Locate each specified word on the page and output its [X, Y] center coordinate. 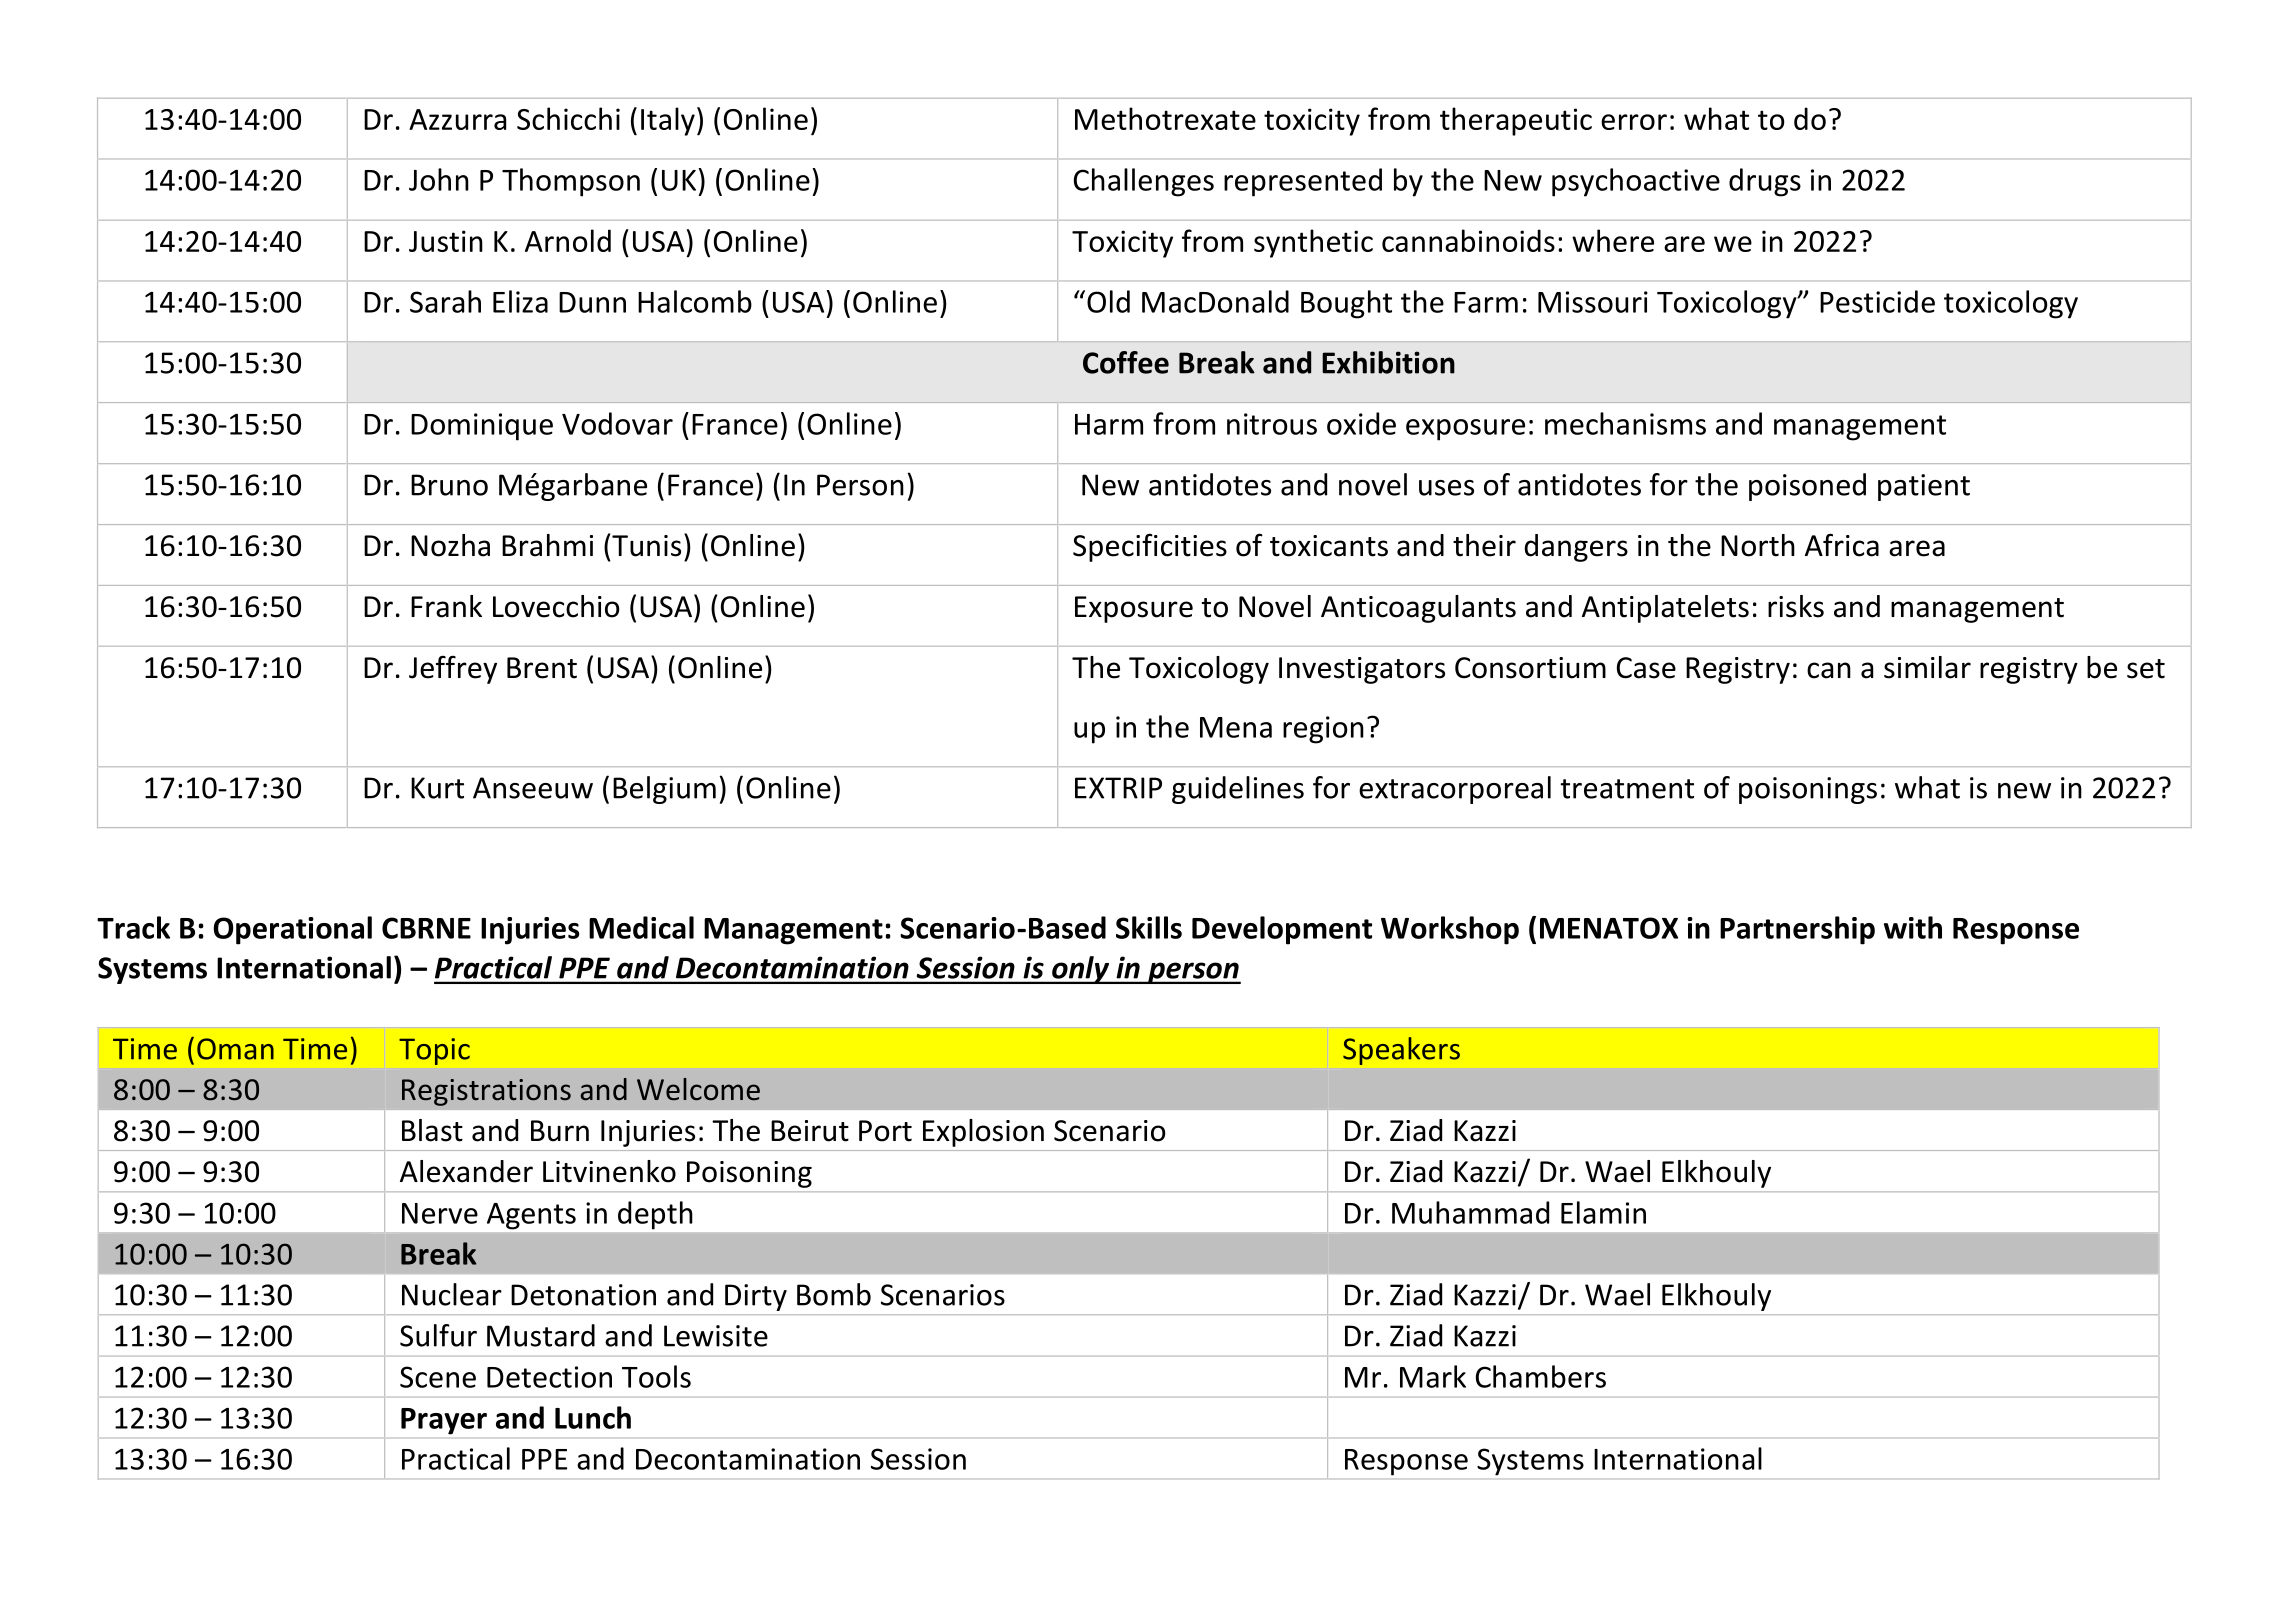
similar [1927, 667]
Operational [292, 930]
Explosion [983, 1133]
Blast [432, 1130]
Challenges [1144, 182]
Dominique [482, 427]
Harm [1109, 424]
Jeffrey [453, 669]
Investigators [1362, 670]
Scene [438, 1377]
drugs [1765, 182]
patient [1924, 487]
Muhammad [1470, 1212]
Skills [1149, 927]
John [439, 179]
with [1913, 927]
